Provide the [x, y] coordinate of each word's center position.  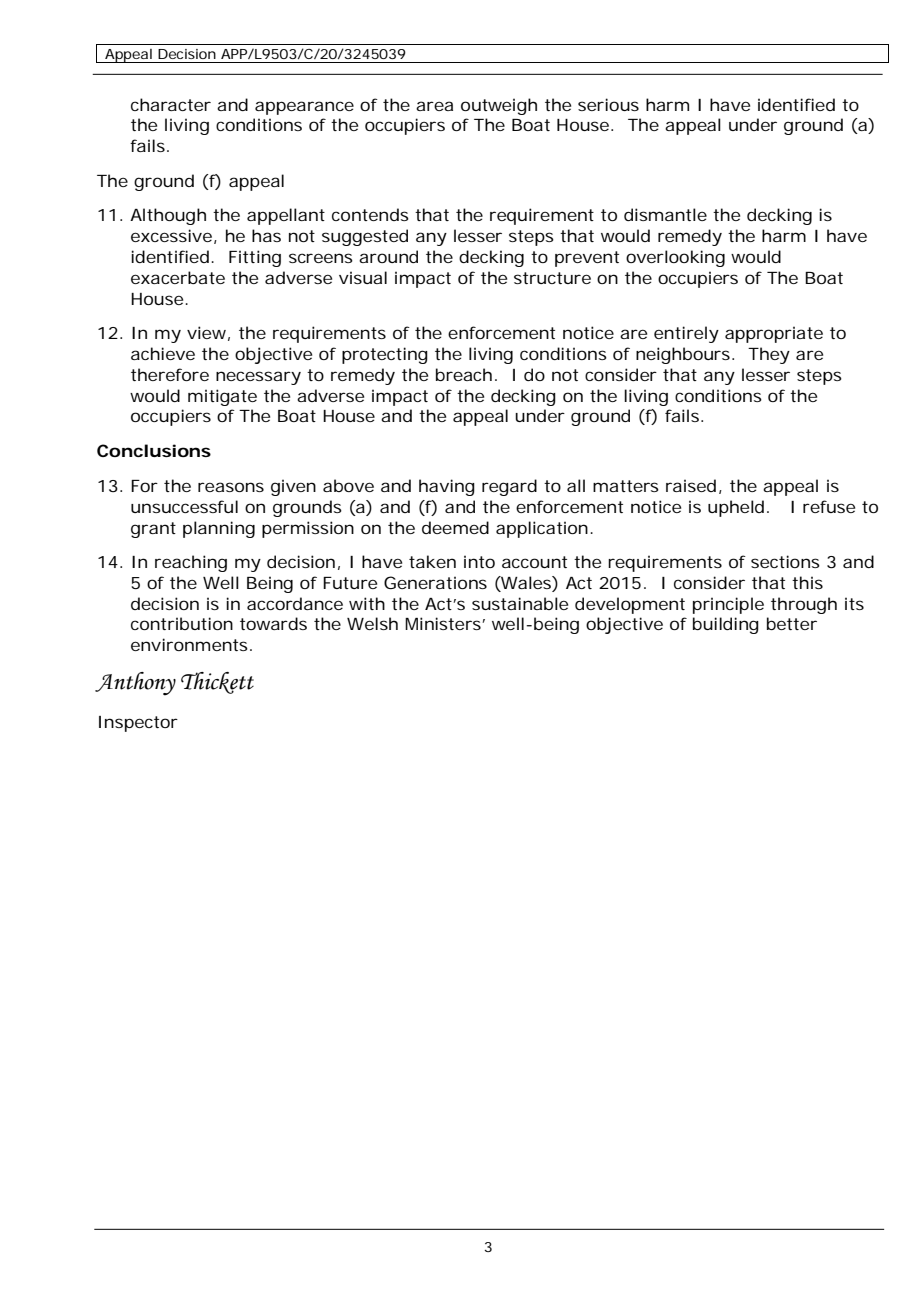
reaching [191, 563]
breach [464, 374]
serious [608, 104]
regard [509, 487]
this [807, 582]
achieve [163, 353]
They [769, 355]
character [171, 104]
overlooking [675, 258]
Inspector [138, 724]
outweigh [499, 106]
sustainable [520, 603]
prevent [587, 259]
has [266, 235]
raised [691, 485]
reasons [231, 487]
